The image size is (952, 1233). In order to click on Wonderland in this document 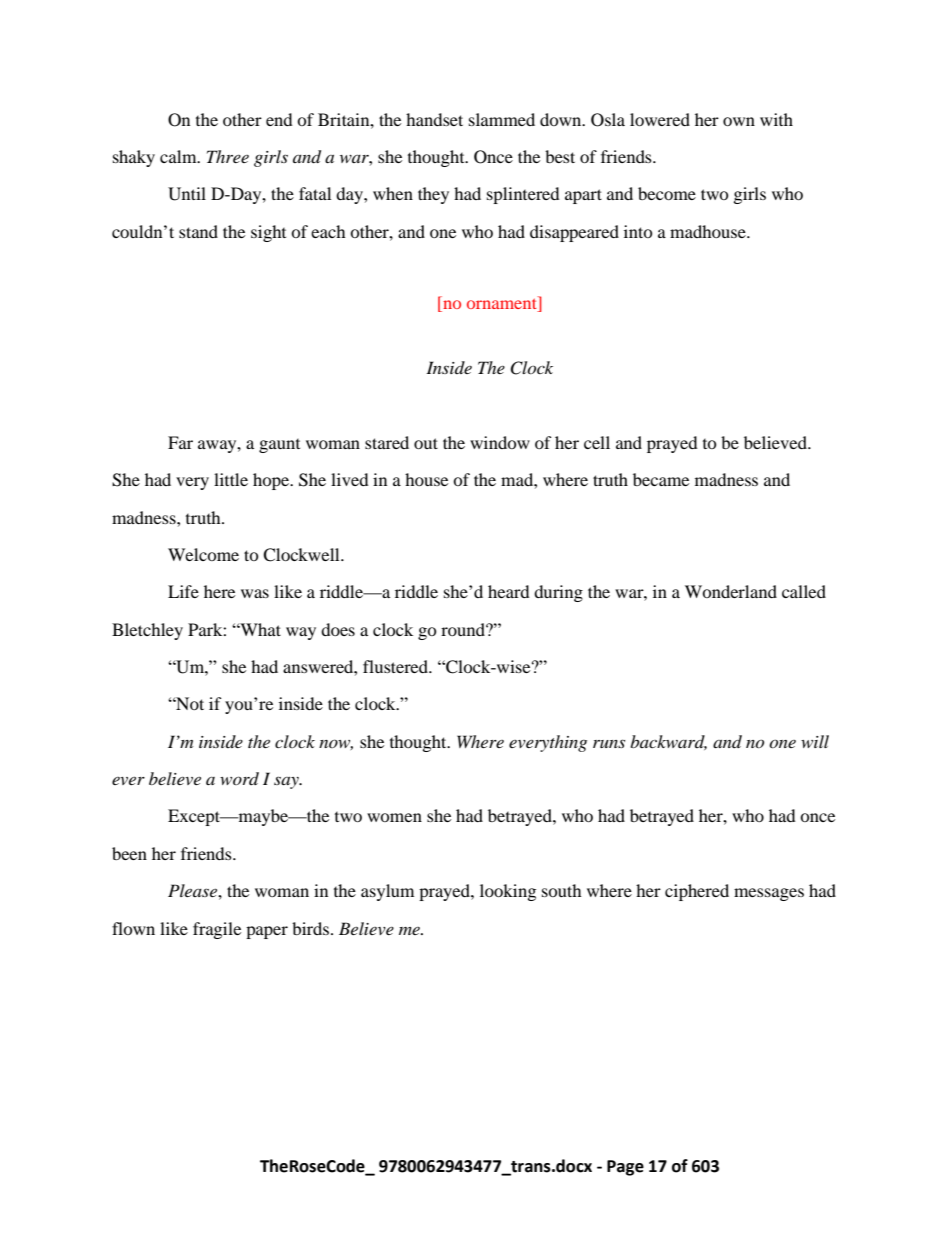, I will do `click(731, 591)`.
